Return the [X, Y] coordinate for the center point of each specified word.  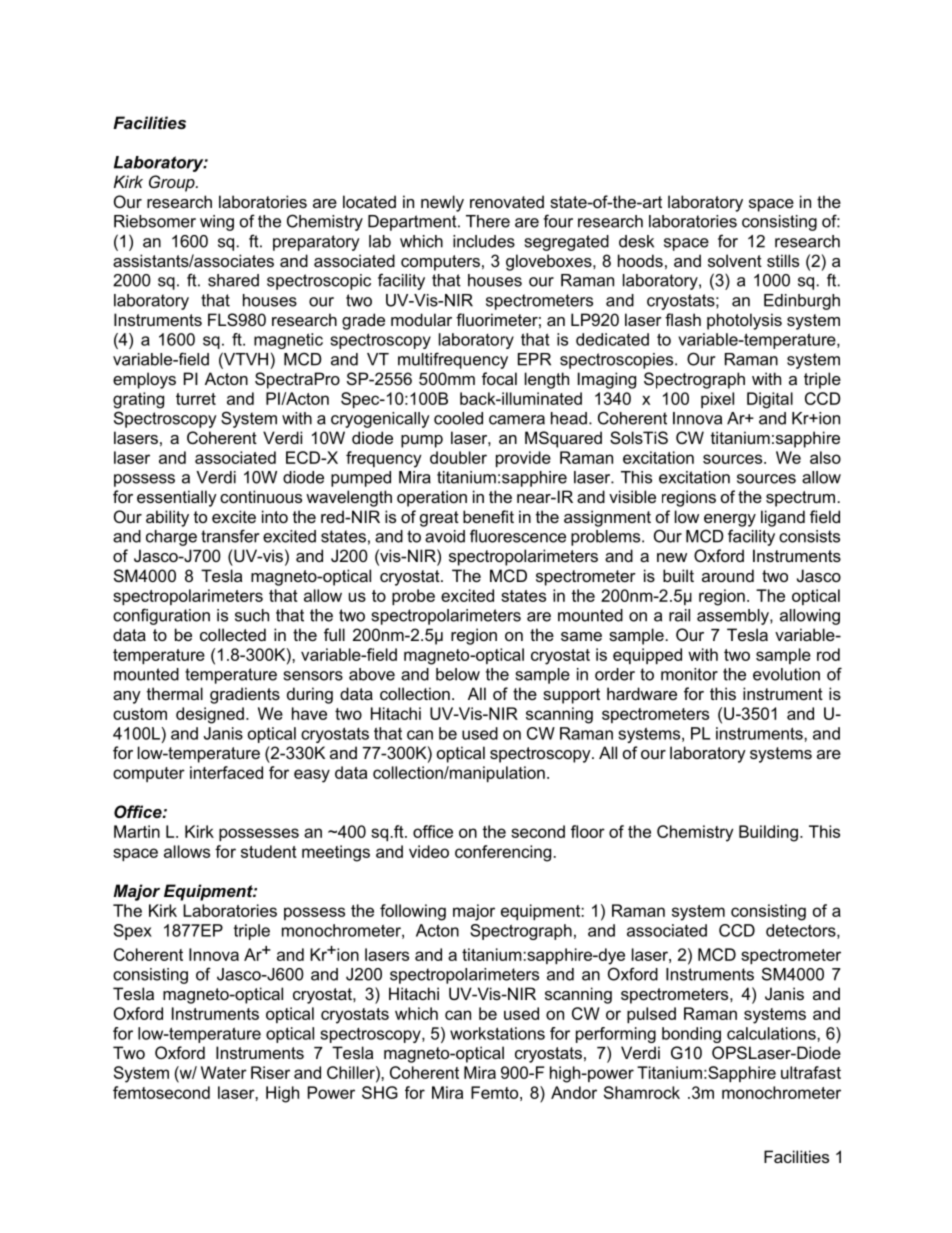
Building [768, 833]
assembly [734, 617]
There [488, 221]
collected [233, 634]
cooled [458, 418]
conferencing [503, 853]
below [458, 674]
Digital [770, 400]
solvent [735, 260]
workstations [497, 1033]
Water [224, 1072]
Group [173, 183]
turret [196, 399]
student [269, 851]
